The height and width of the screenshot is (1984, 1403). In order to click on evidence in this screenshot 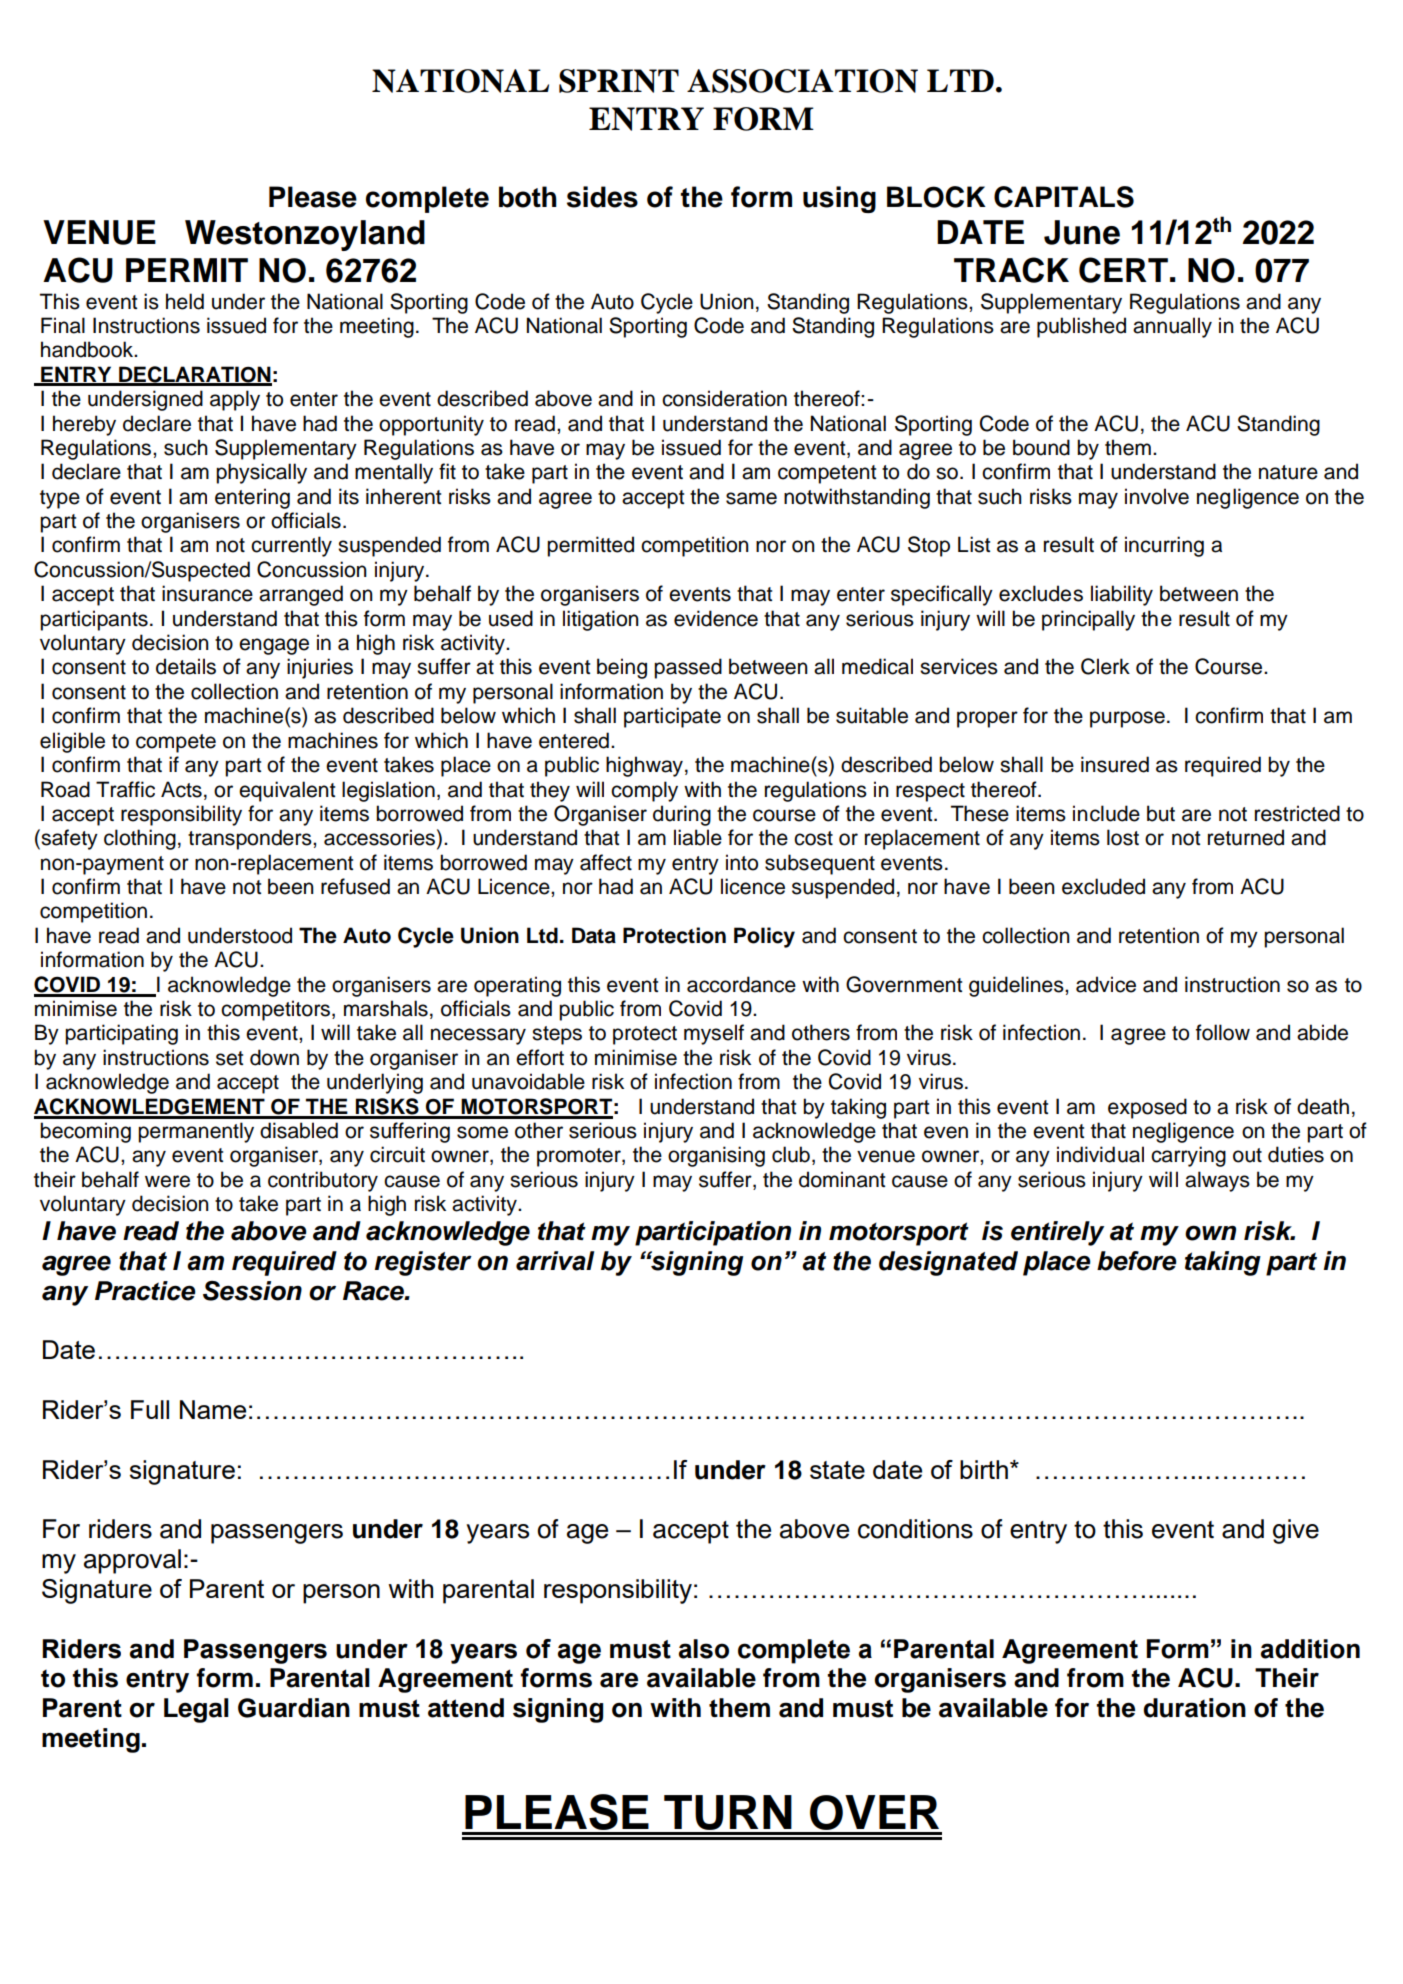, I will do `click(716, 618)`.
